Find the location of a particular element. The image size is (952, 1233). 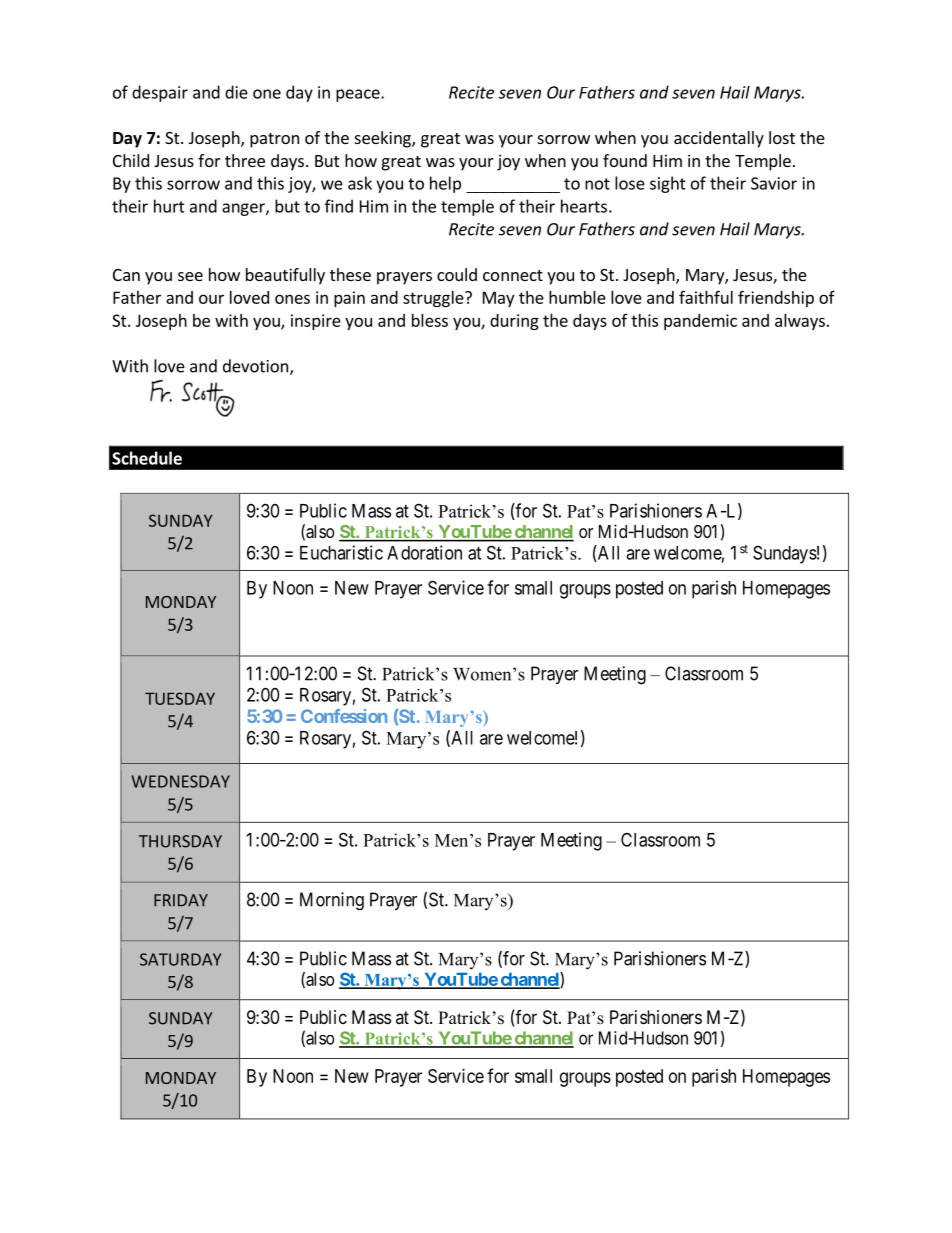

die is located at coordinates (236, 92).
